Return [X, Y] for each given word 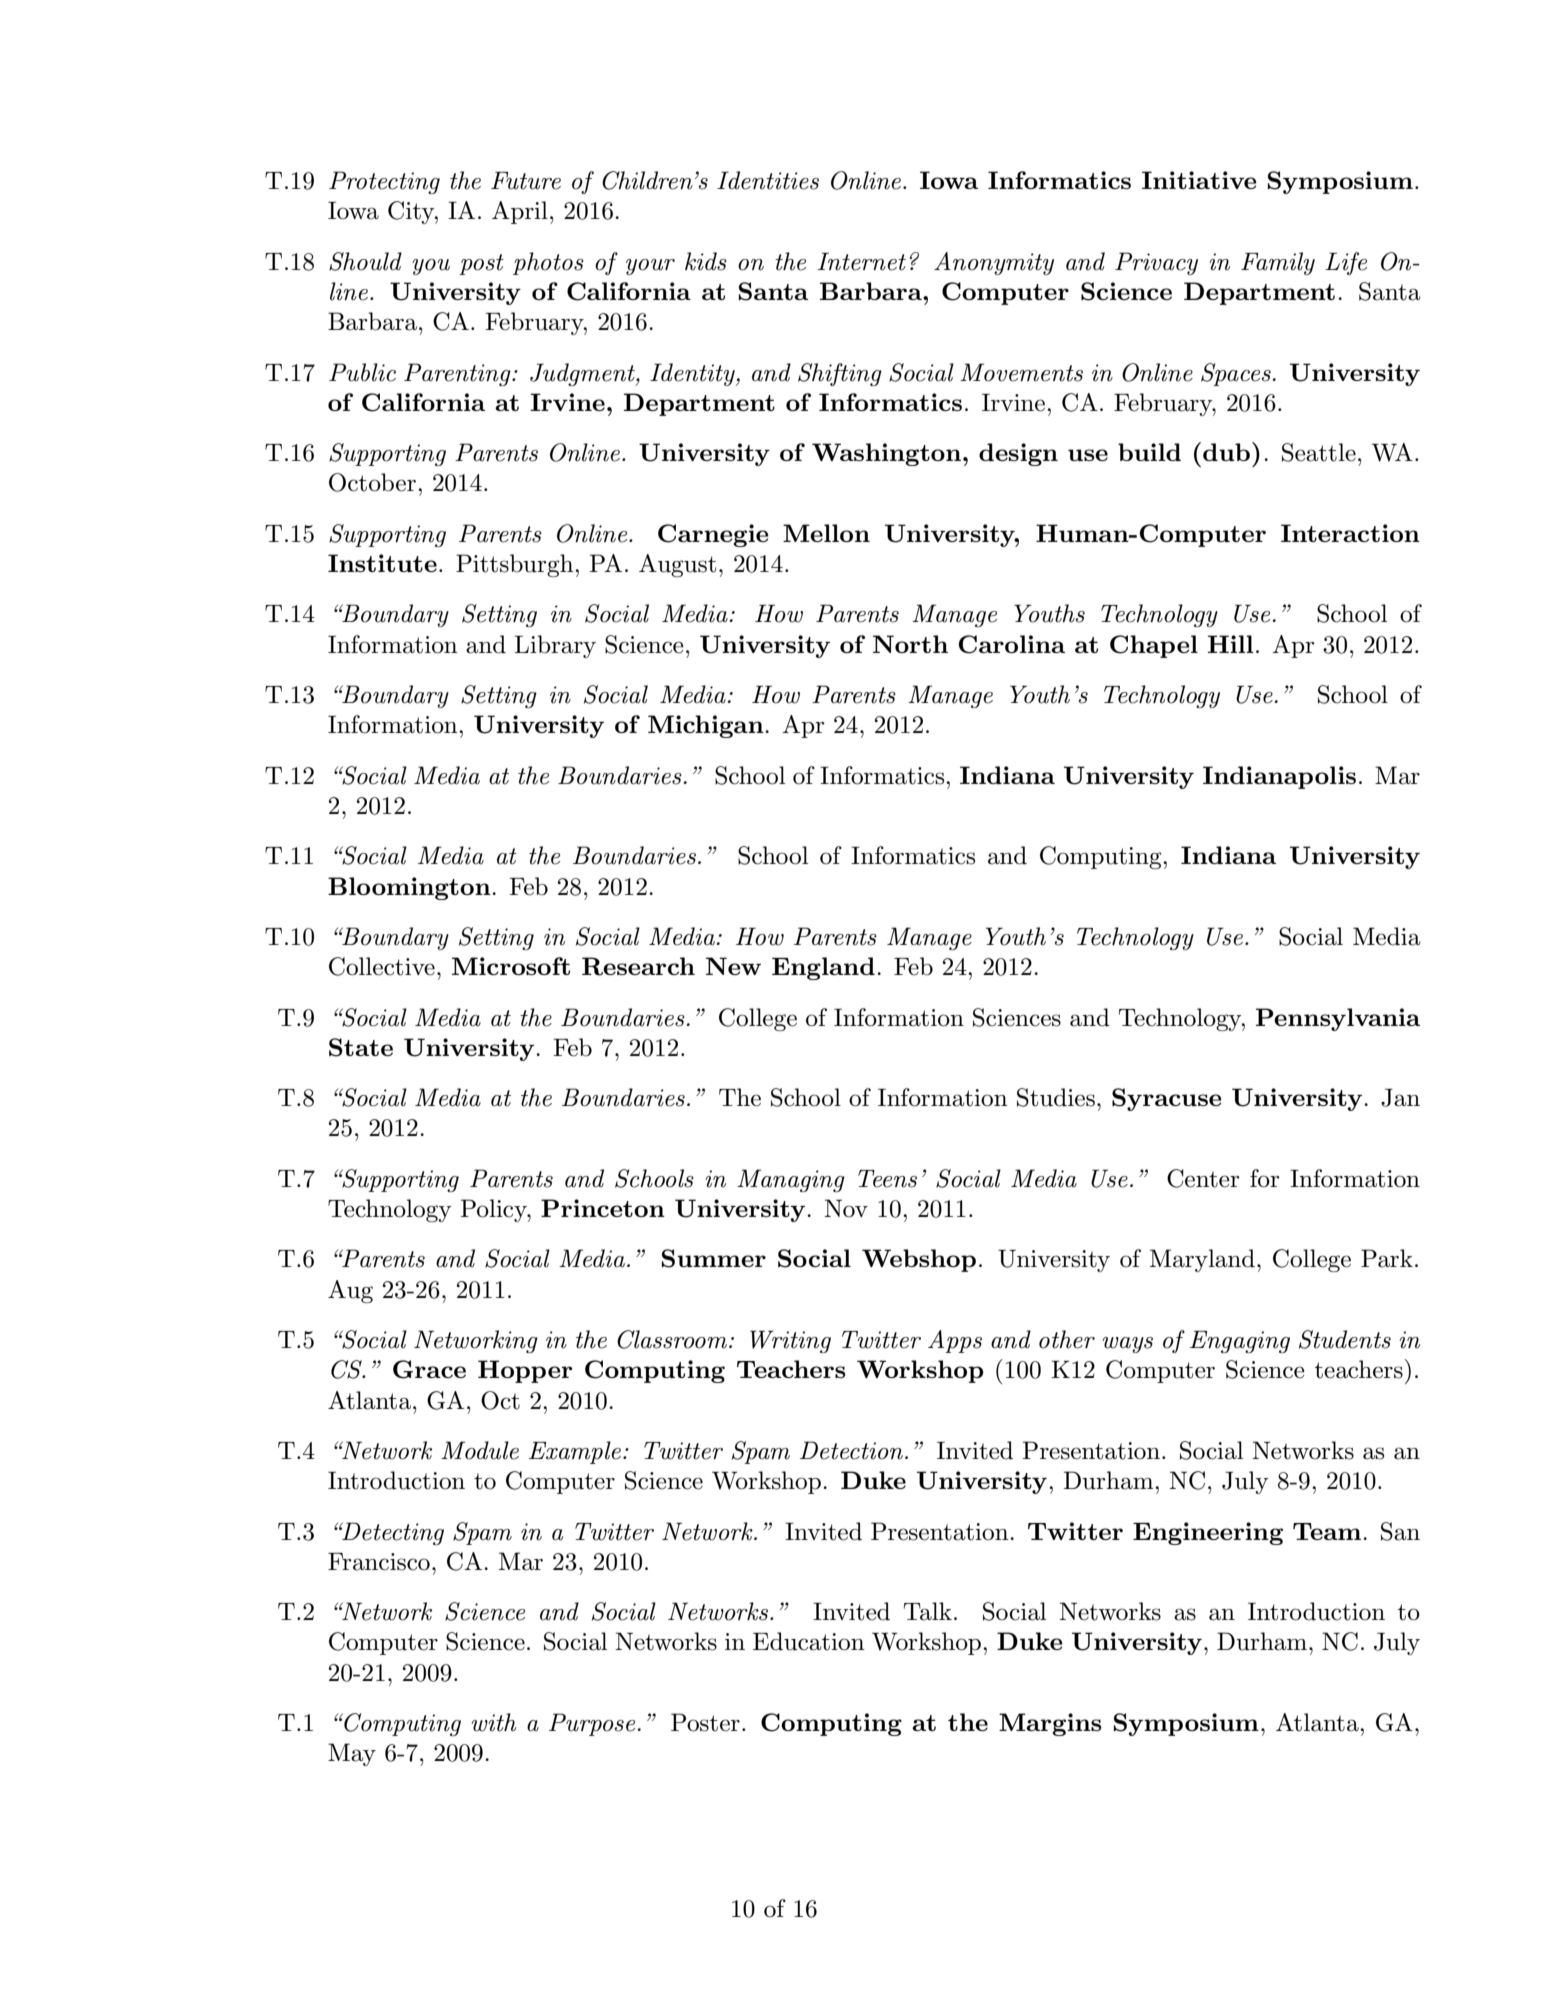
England [823, 968]
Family [1278, 263]
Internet [861, 261]
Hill [1230, 644]
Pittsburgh [516, 565]
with [493, 1722]
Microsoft [511, 966]
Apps [955, 1341]
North [910, 644]
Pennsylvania [1338, 1019]
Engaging [1240, 1342]
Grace [429, 1369]
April [520, 212]
